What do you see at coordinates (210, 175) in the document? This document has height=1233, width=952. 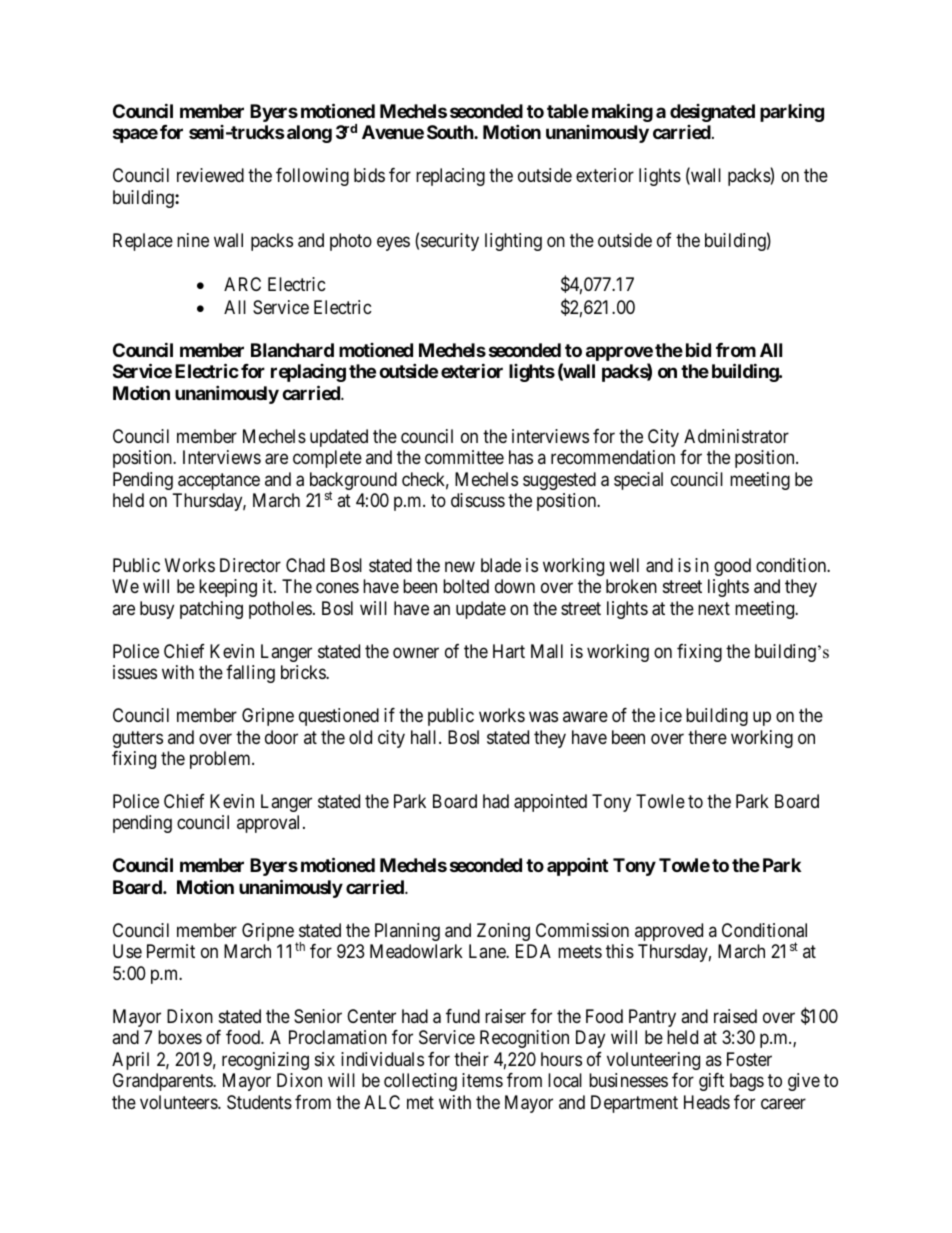 I see `reviewed` at bounding box center [210, 175].
